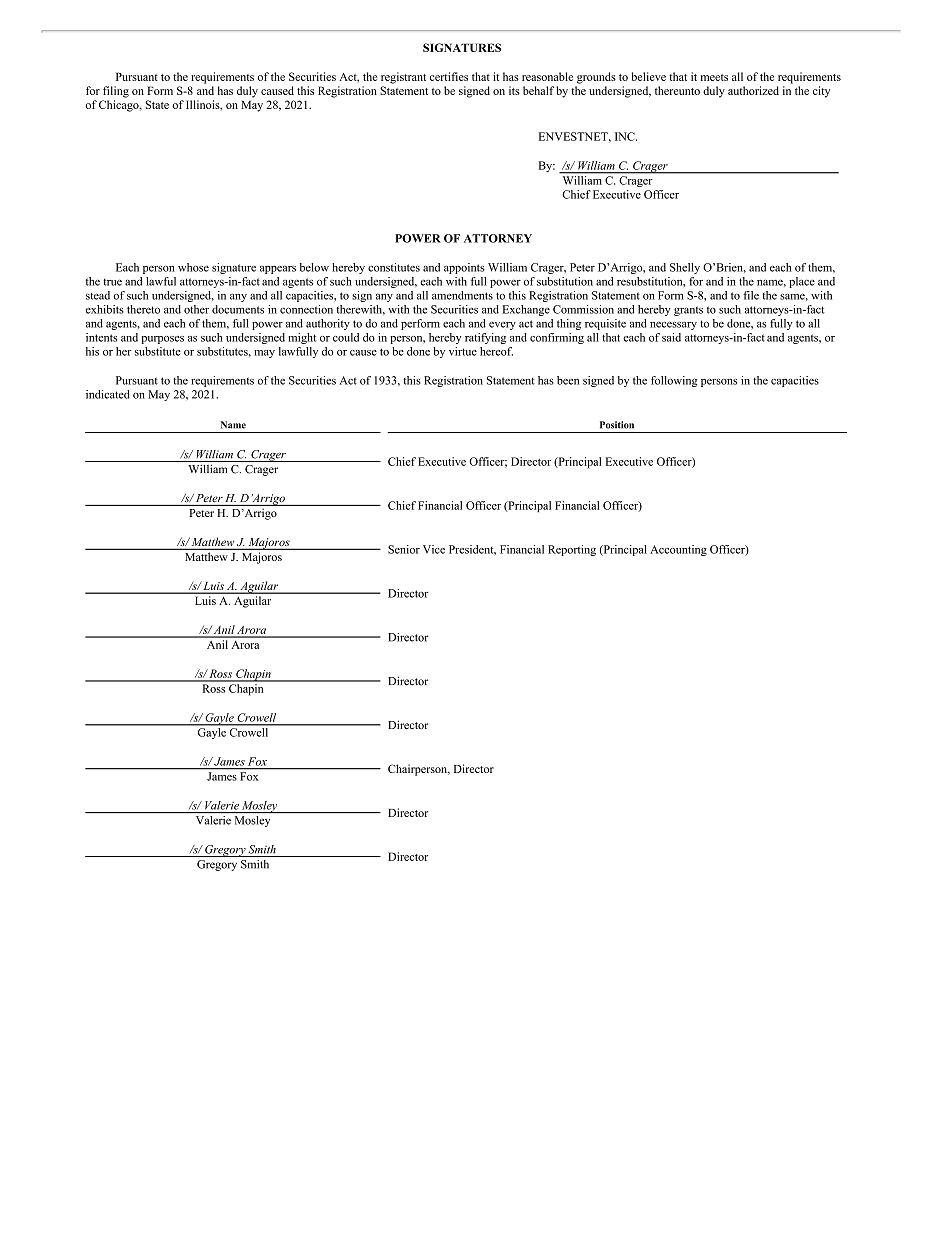 The image size is (952, 1233). Describe the element at coordinates (617, 425) in the screenshot. I see `Position` at that location.
